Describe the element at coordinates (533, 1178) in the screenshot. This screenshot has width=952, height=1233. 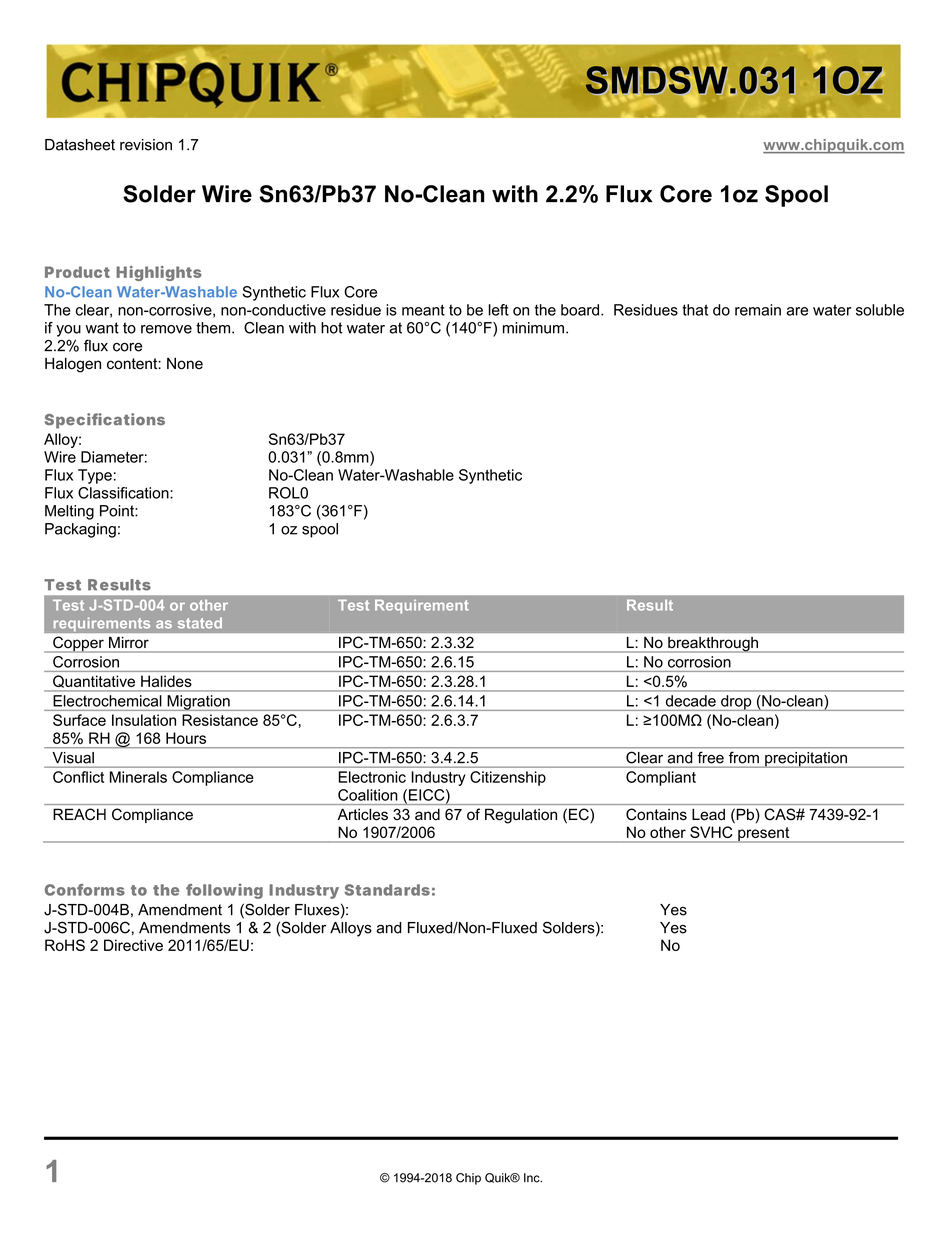
I see `Inc` at that location.
